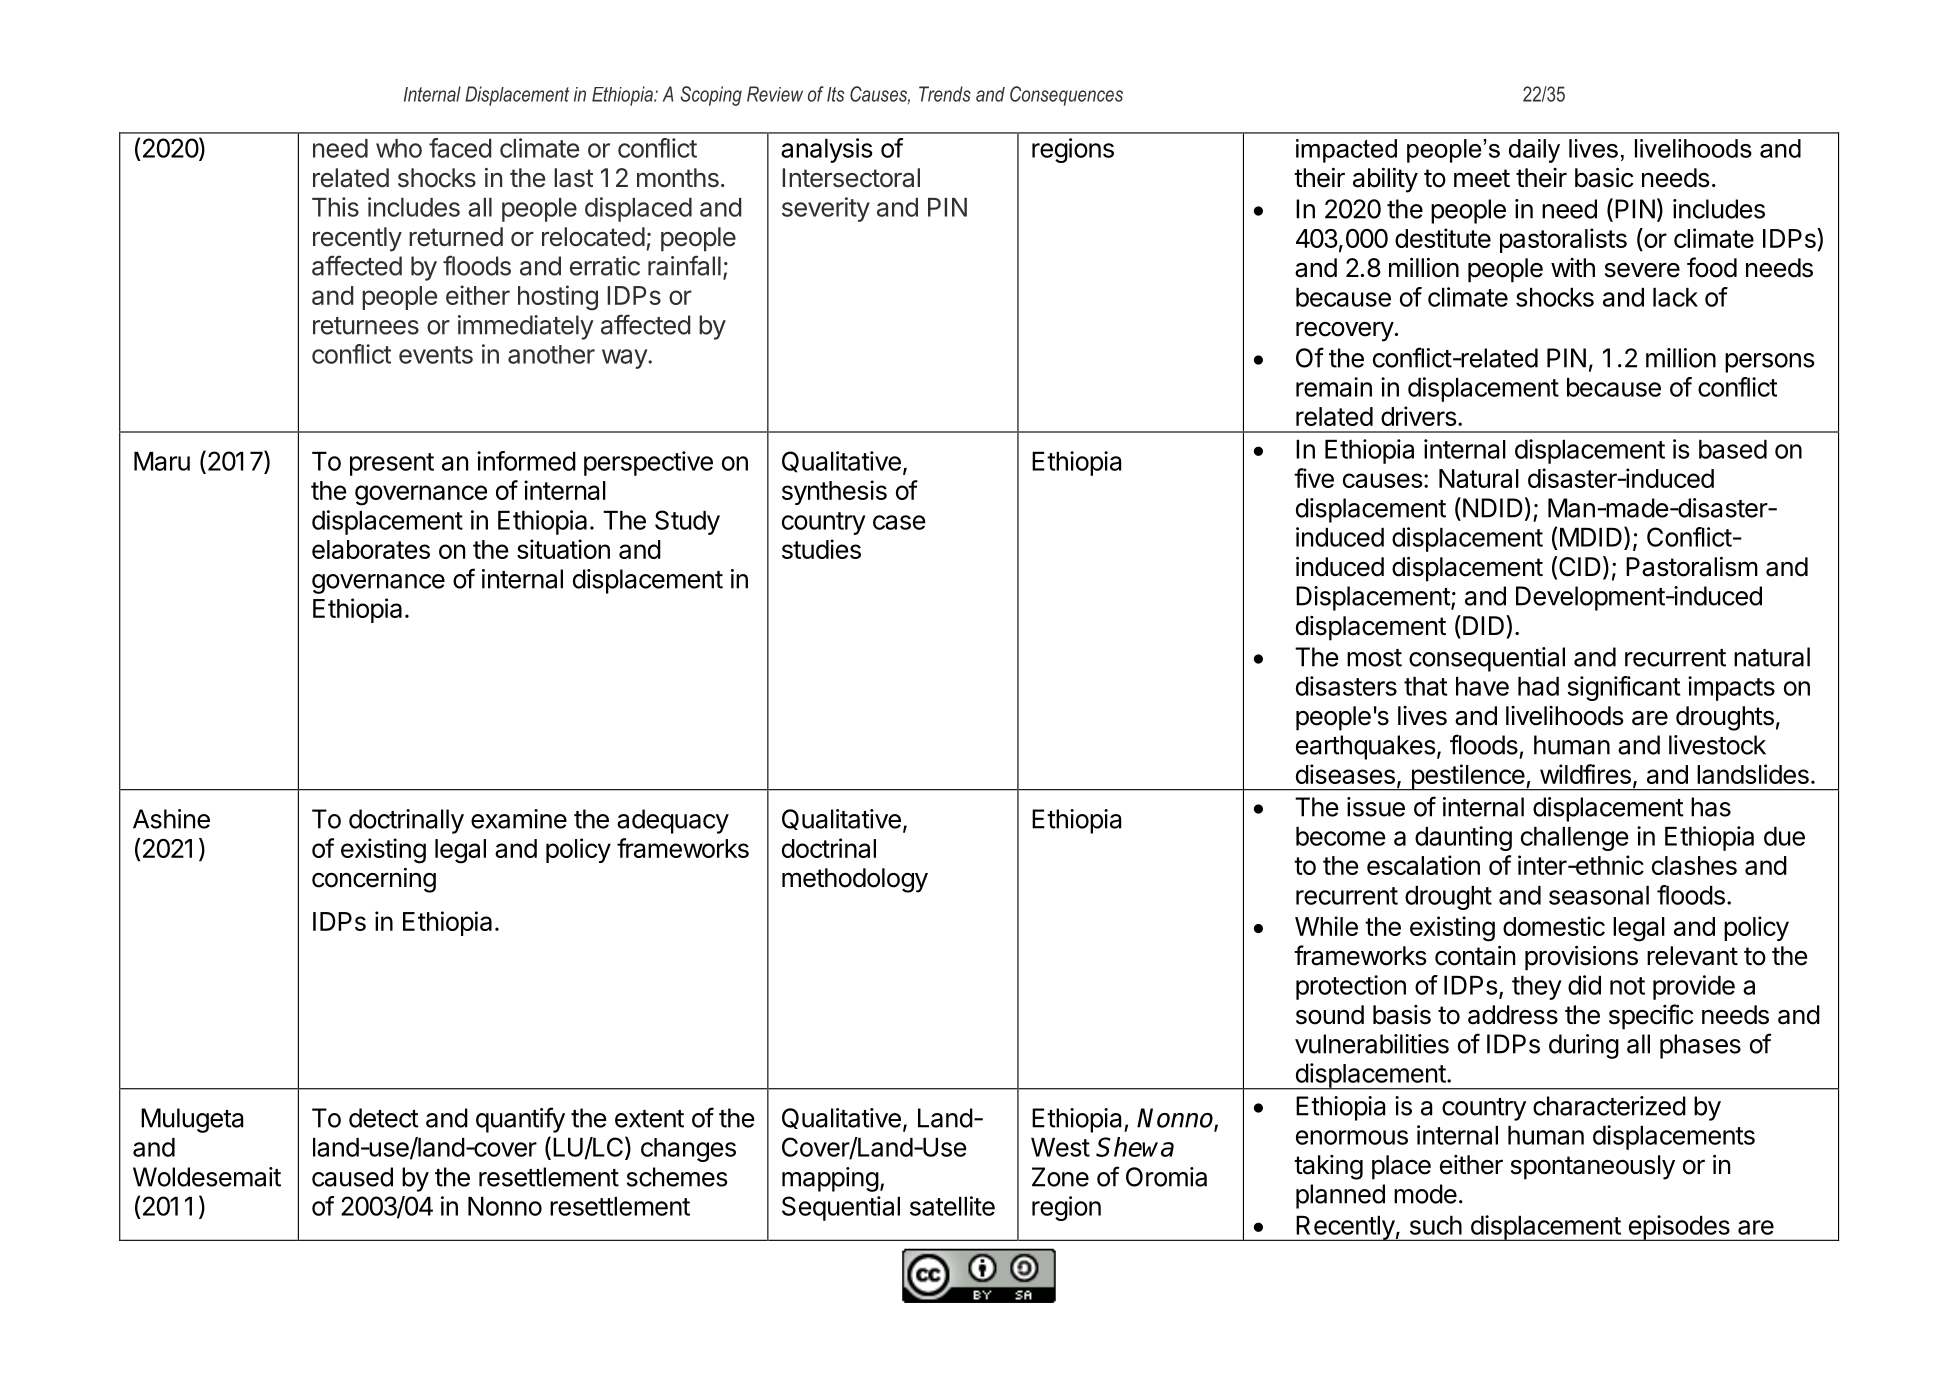  What do you see at coordinates (1534, 151) in the screenshot?
I see `daily` at bounding box center [1534, 151].
